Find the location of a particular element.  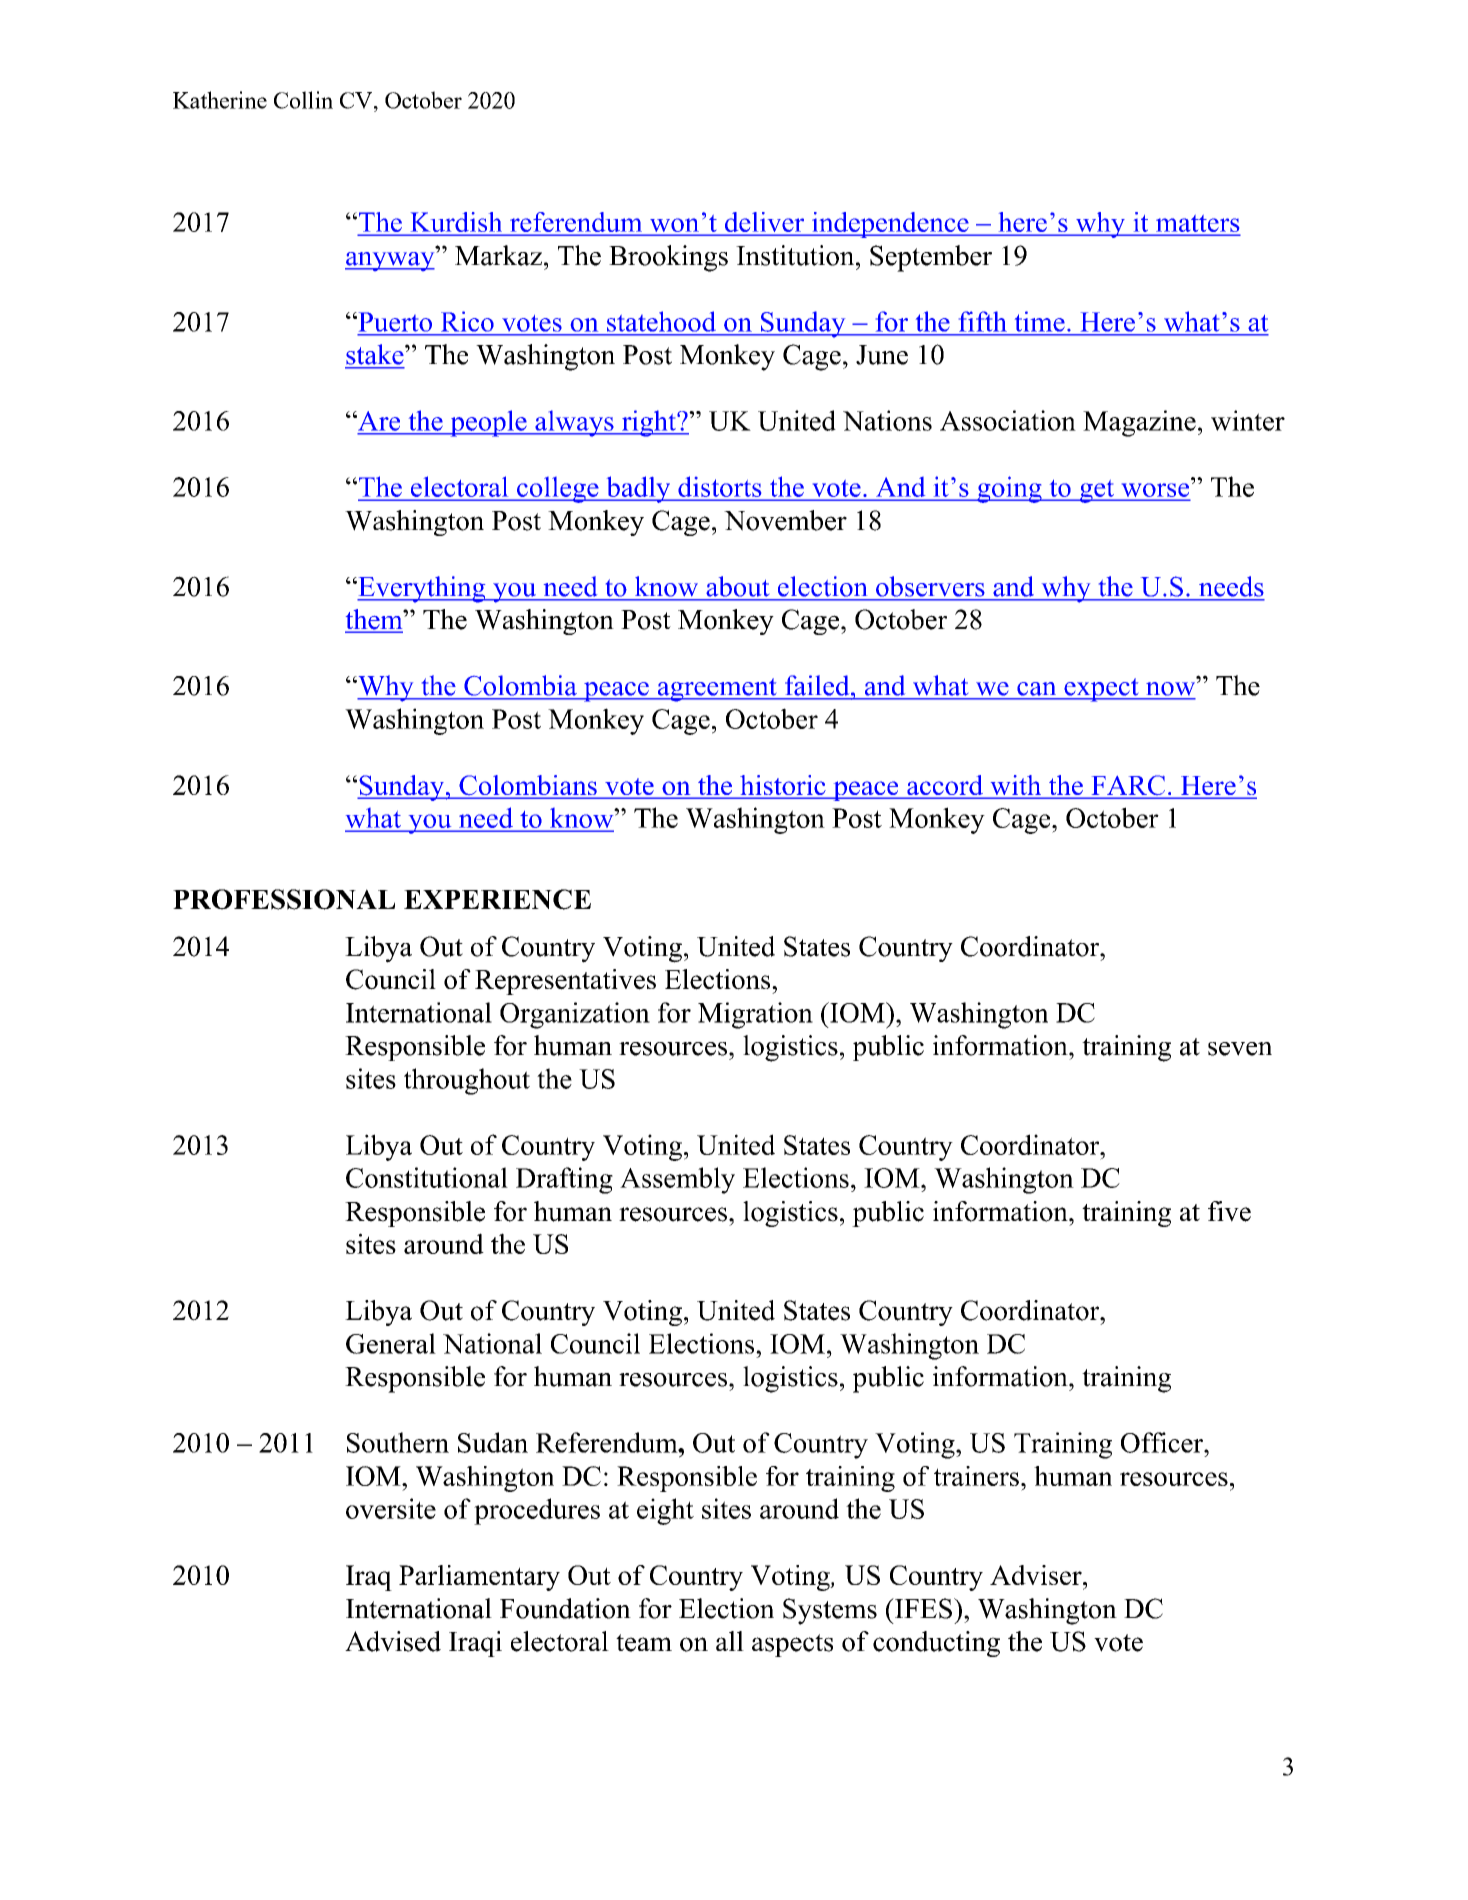

matters is located at coordinates (1196, 225).
